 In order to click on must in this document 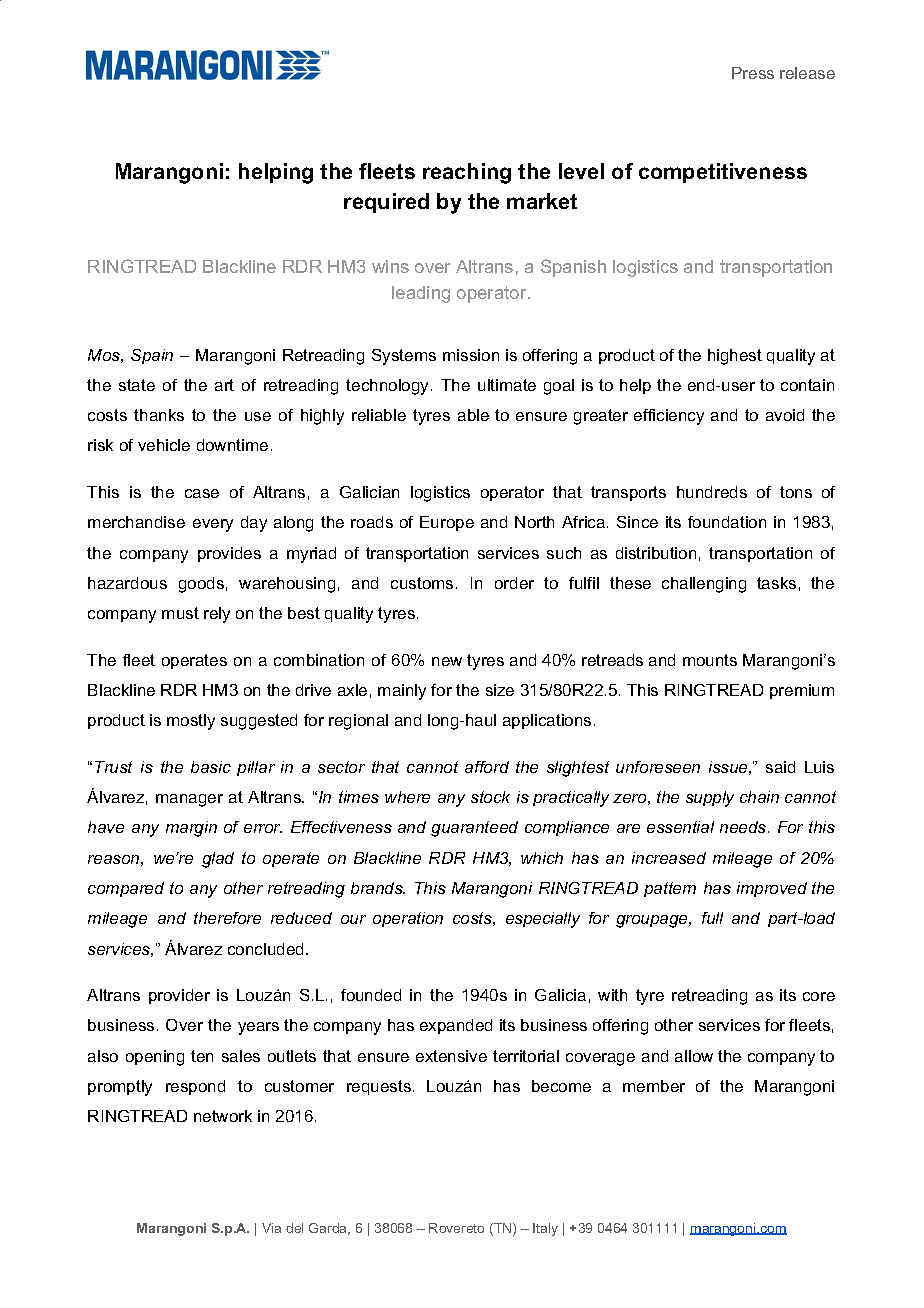, I will do `click(180, 613)`.
